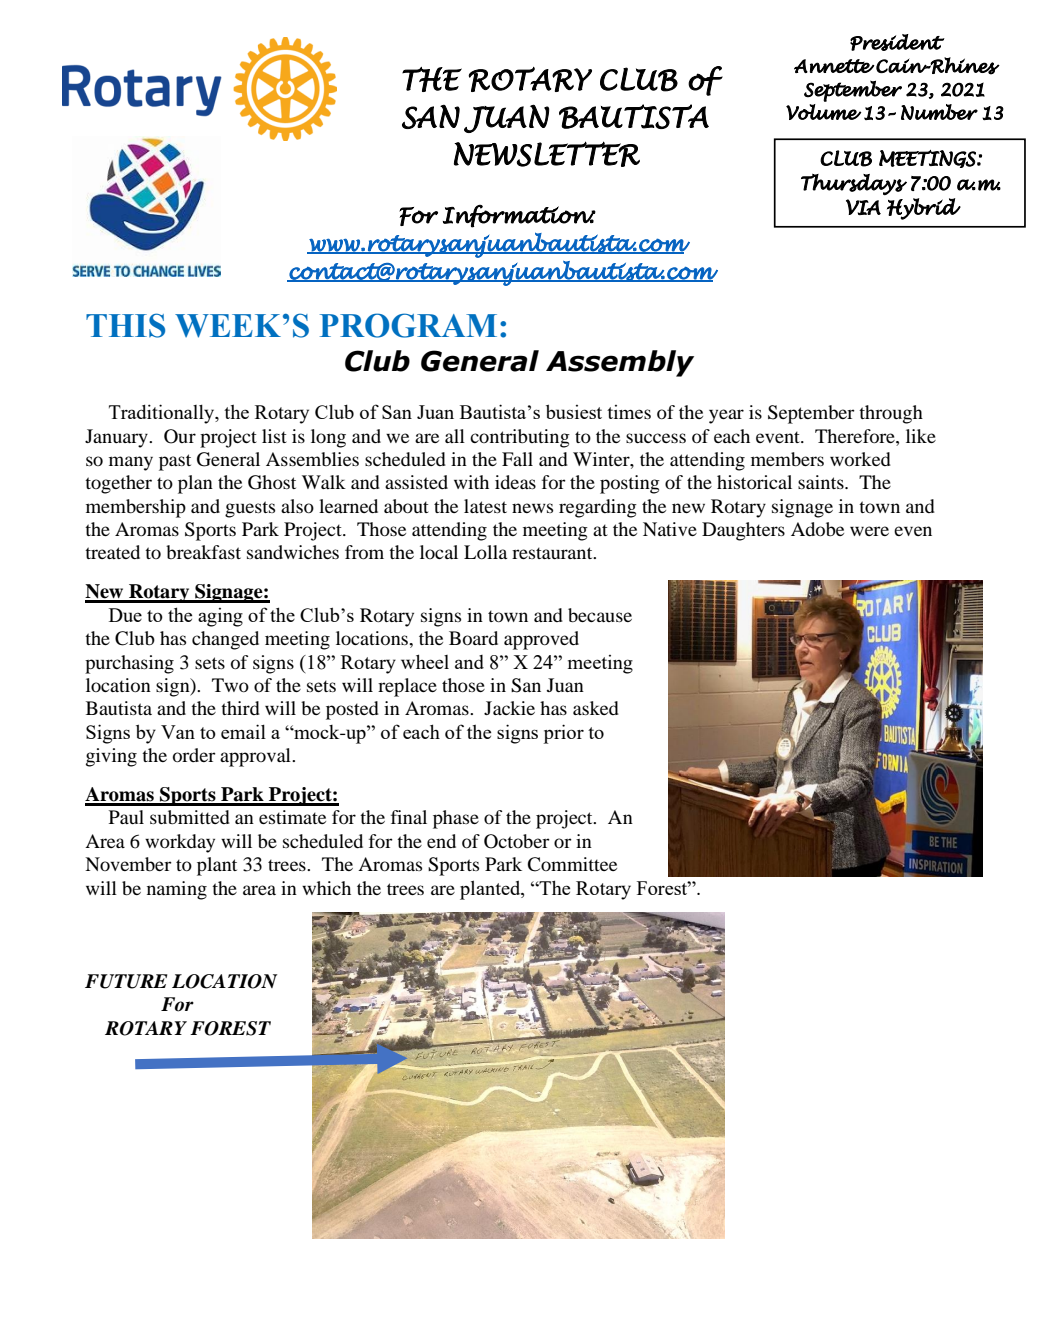 The height and width of the image is (1342, 1037). I want to click on Number, so click(939, 112).
